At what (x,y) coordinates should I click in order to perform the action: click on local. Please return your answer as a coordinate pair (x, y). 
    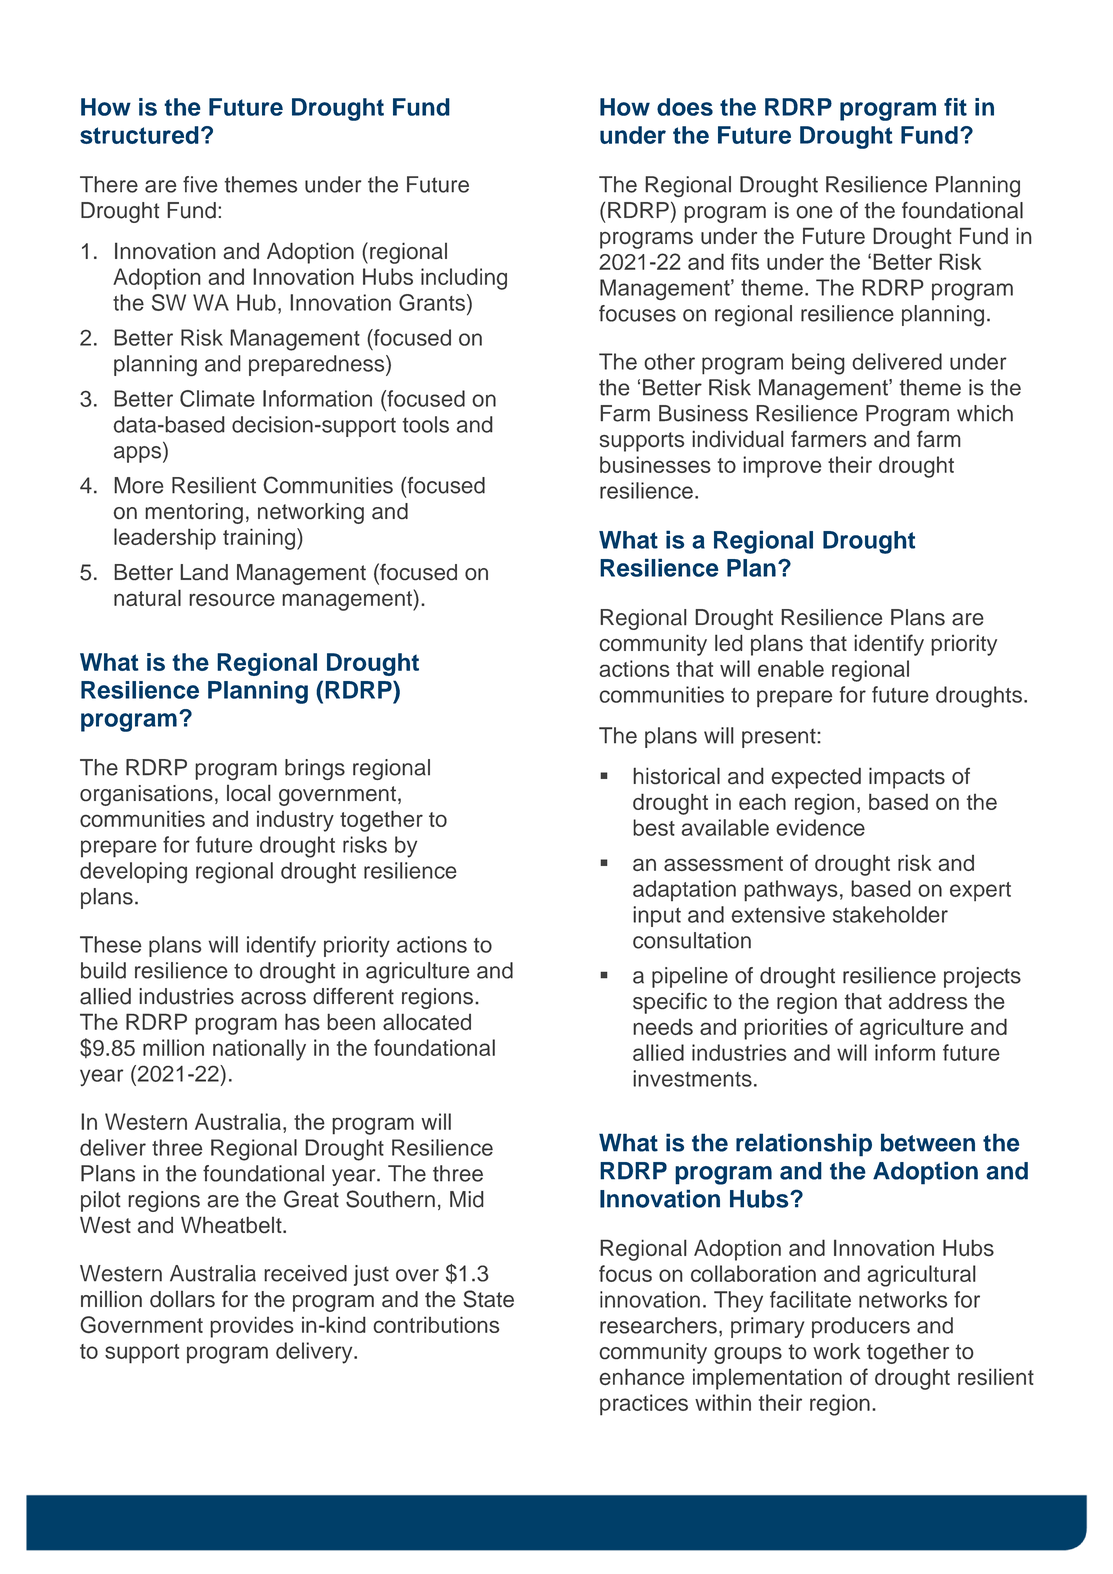
    Looking at the image, I should click on (249, 793).
